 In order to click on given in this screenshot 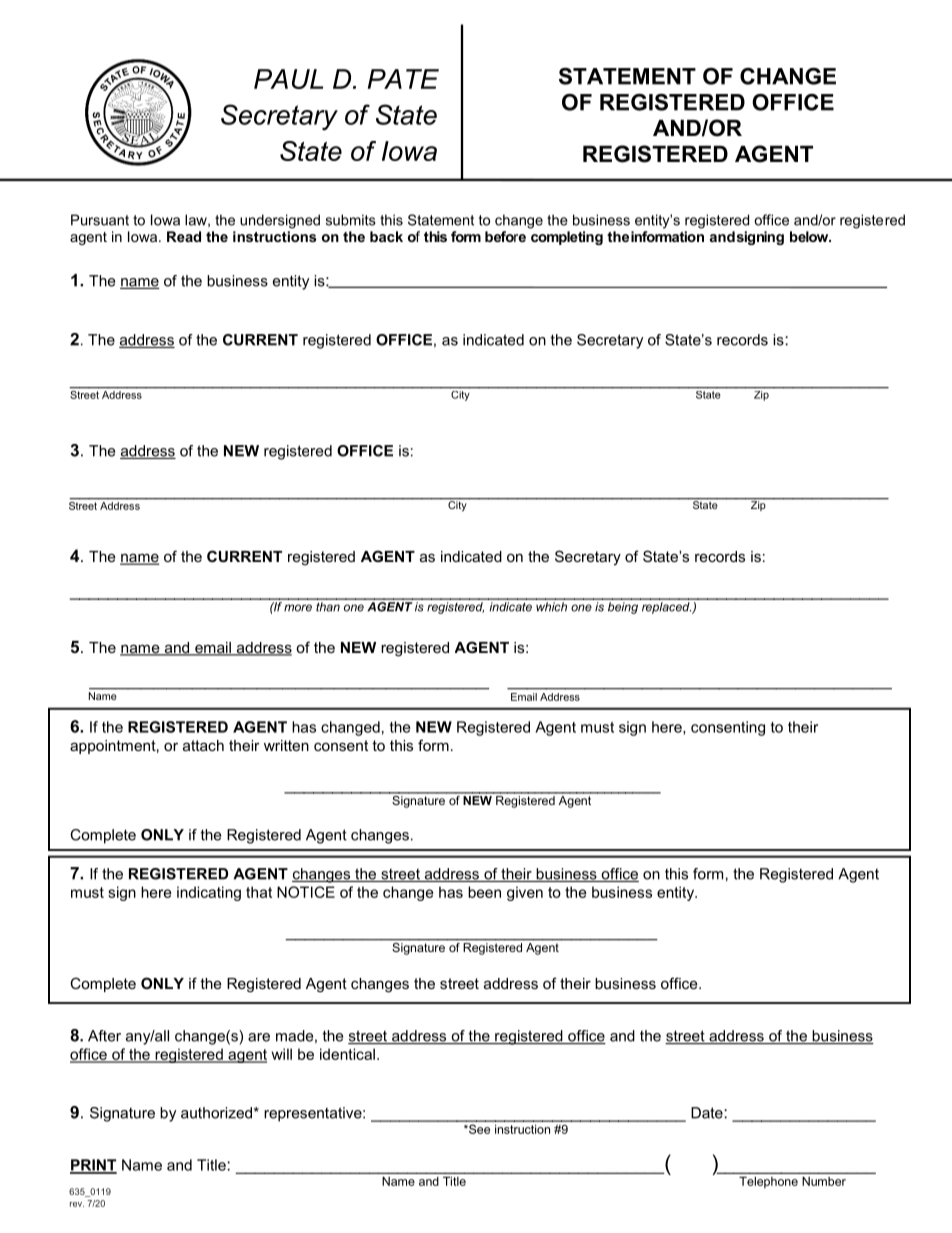, I will do `click(525, 893)`.
